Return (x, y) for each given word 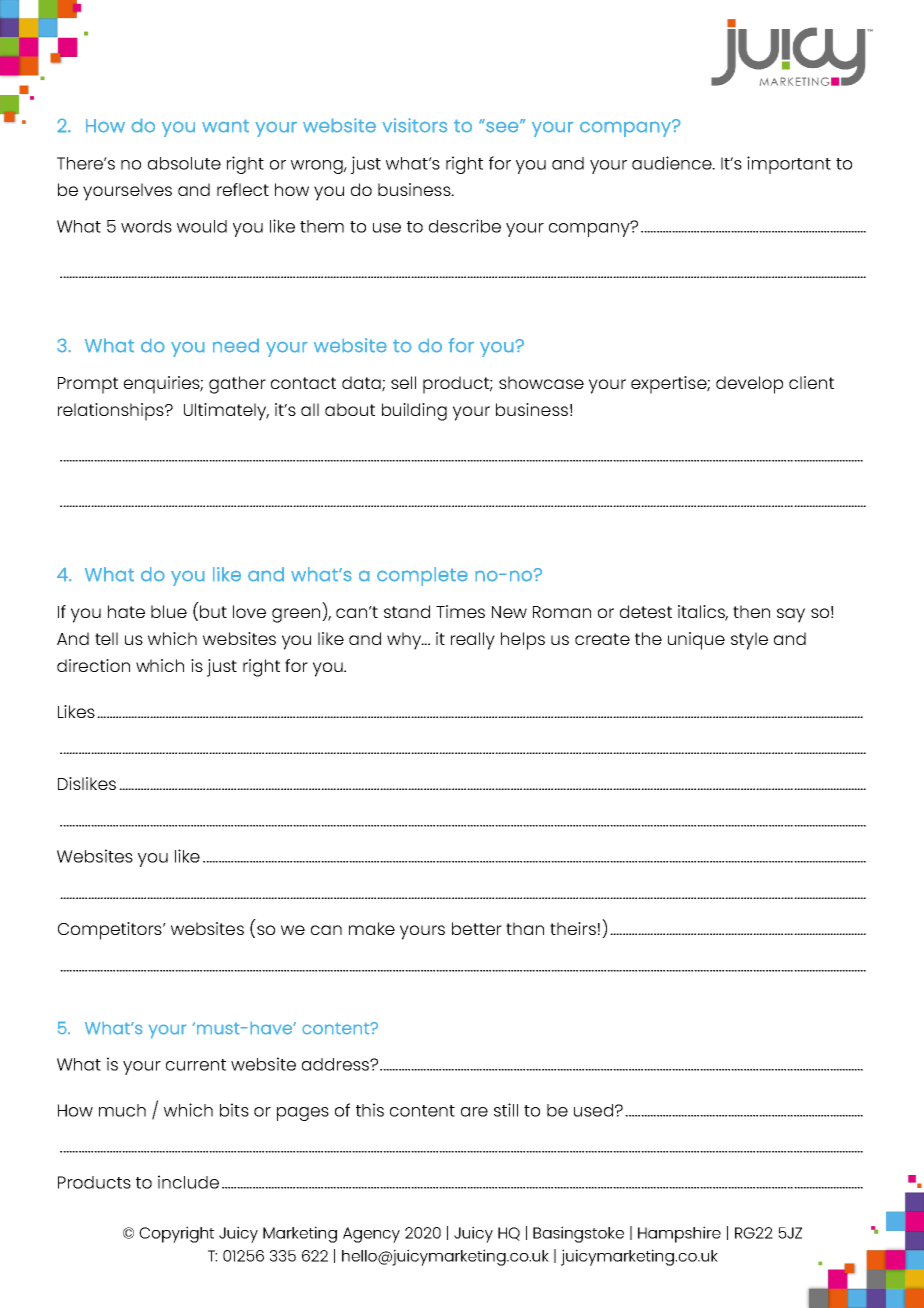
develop (749, 385)
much (122, 1110)
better (477, 928)
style (749, 641)
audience (673, 163)
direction (93, 665)
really (473, 641)
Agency (371, 1235)
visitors (415, 125)
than (525, 928)
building (414, 412)
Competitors (111, 931)
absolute (184, 163)
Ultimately (226, 412)
